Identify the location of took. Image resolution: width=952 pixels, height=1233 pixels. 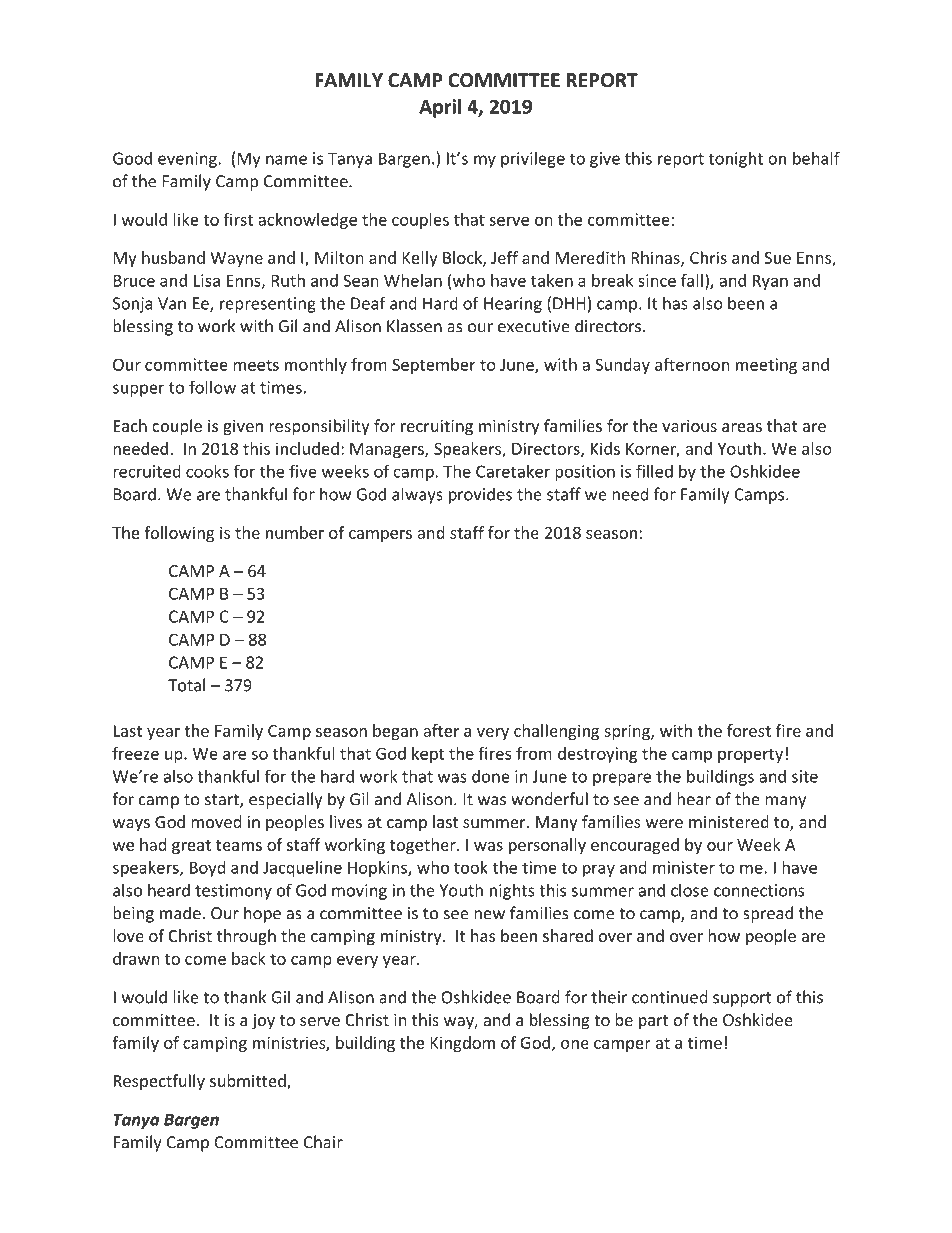
(471, 867).
